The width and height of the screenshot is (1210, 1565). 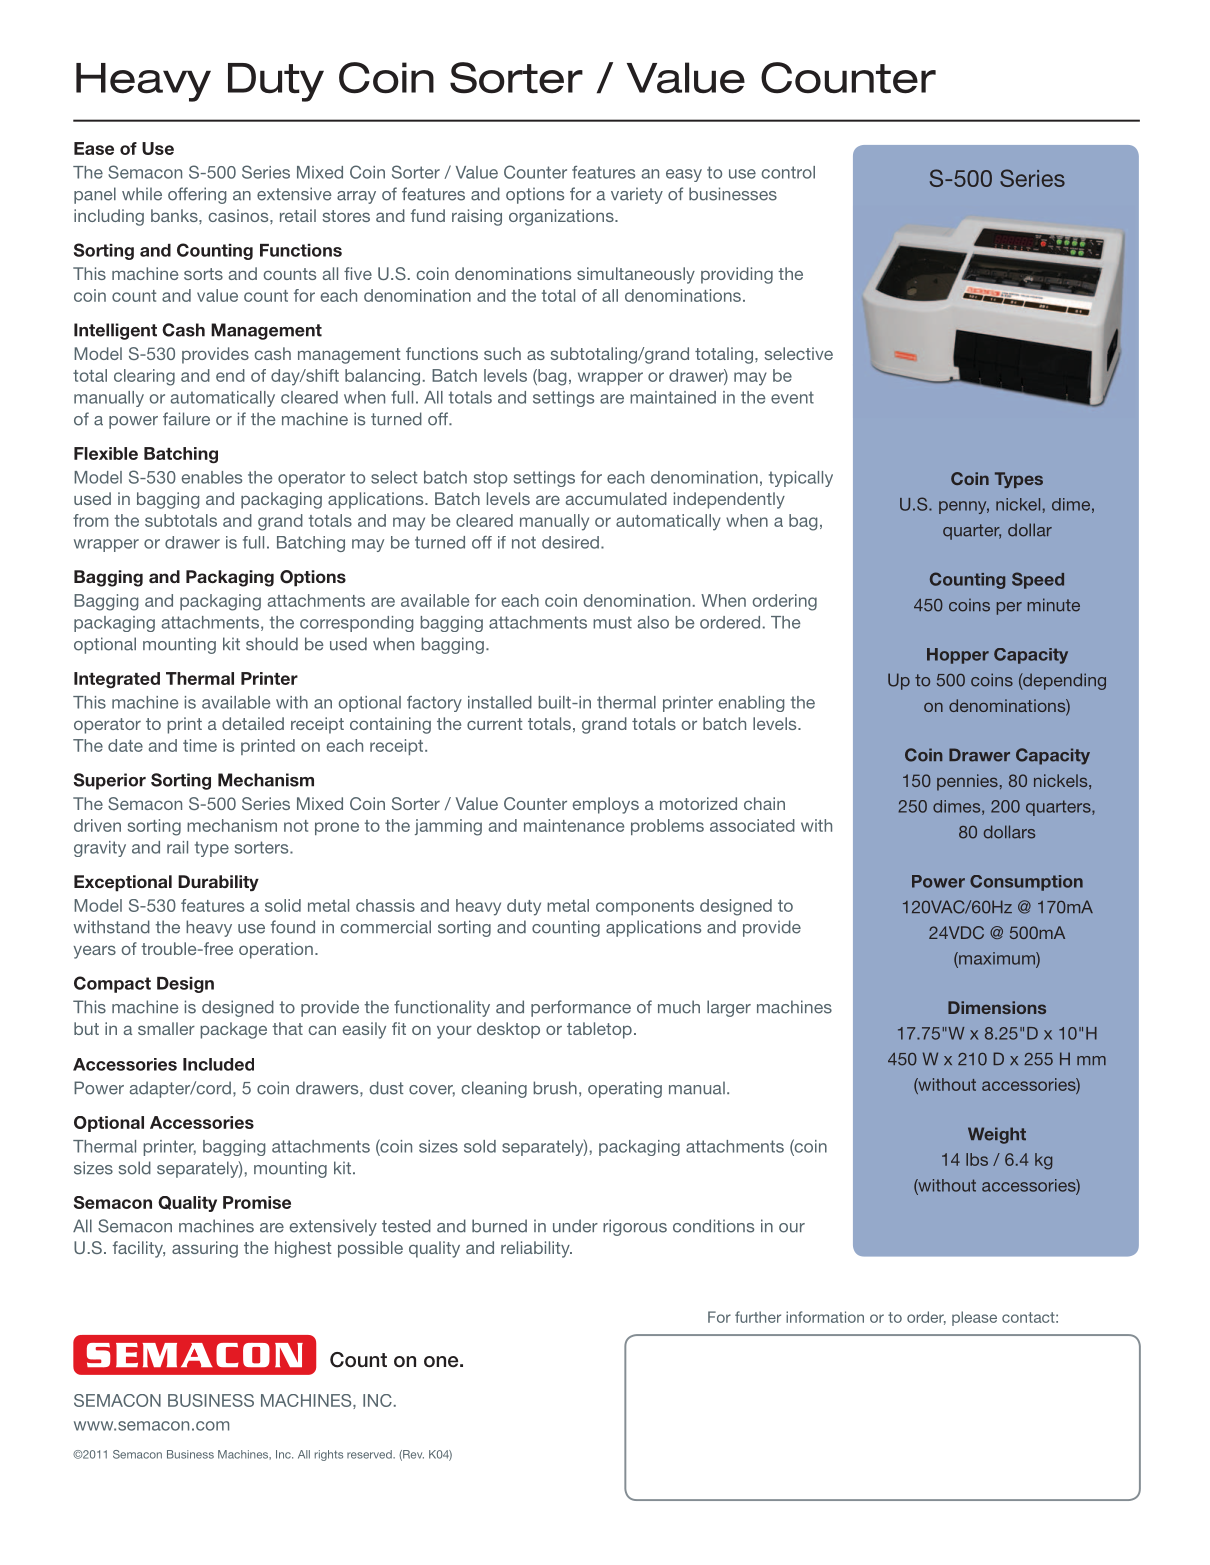 I want to click on maximum, so click(x=997, y=959).
